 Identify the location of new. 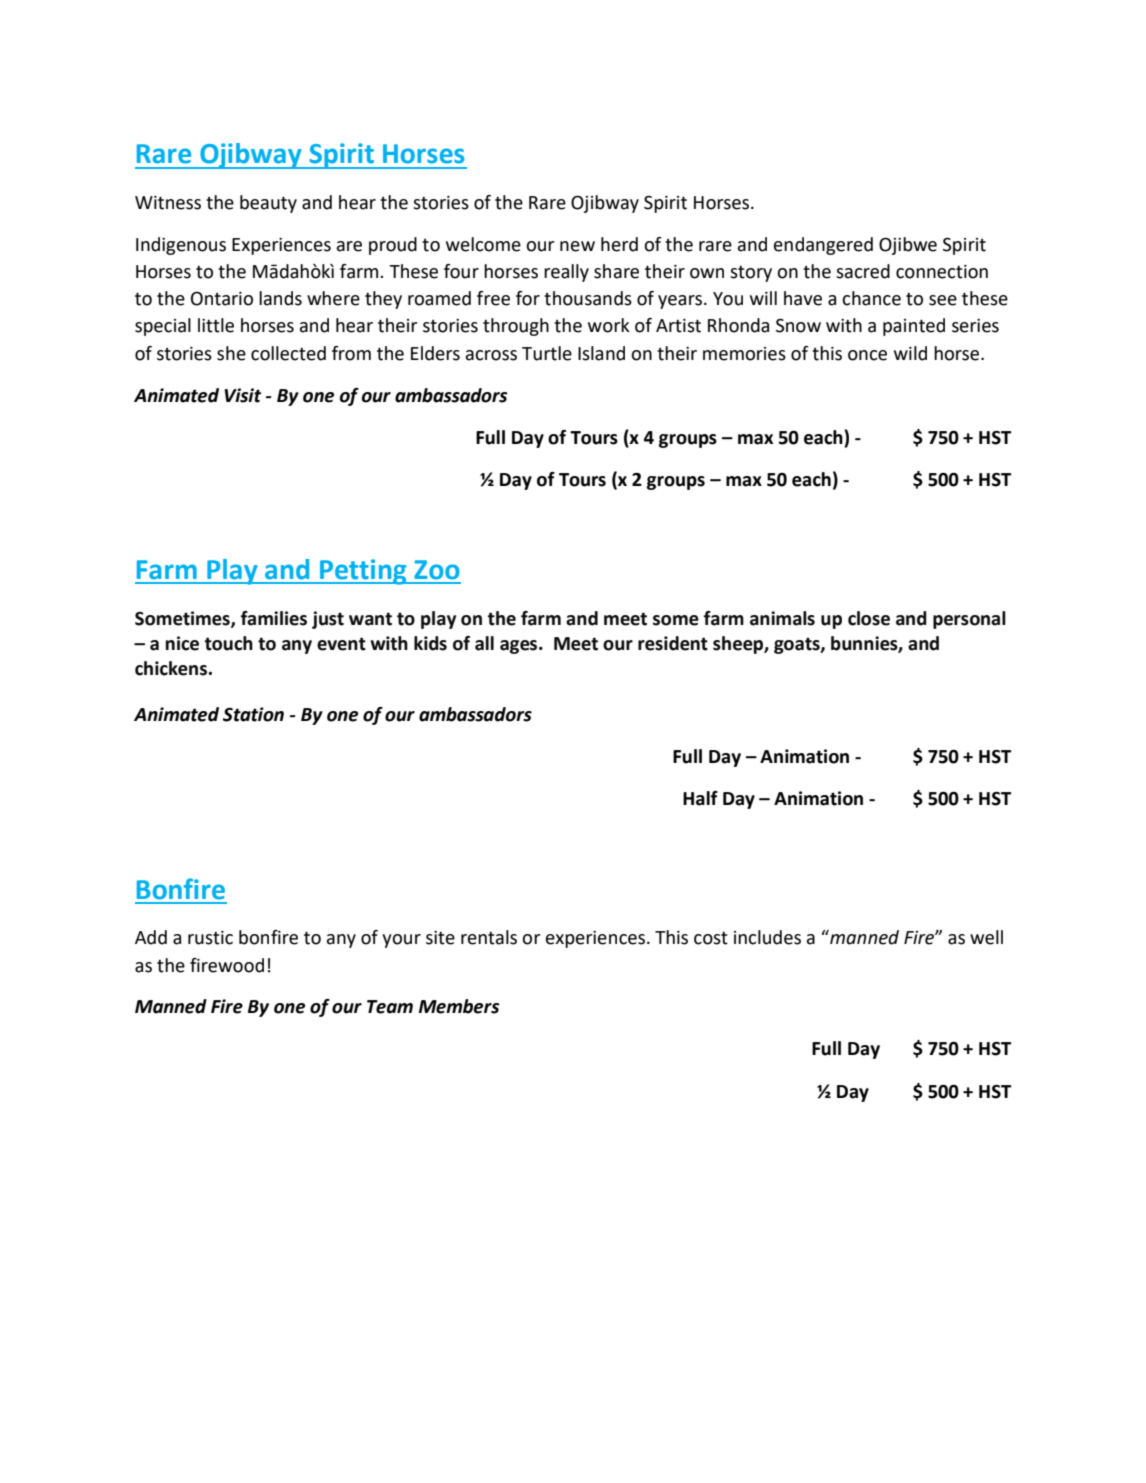
(577, 246).
